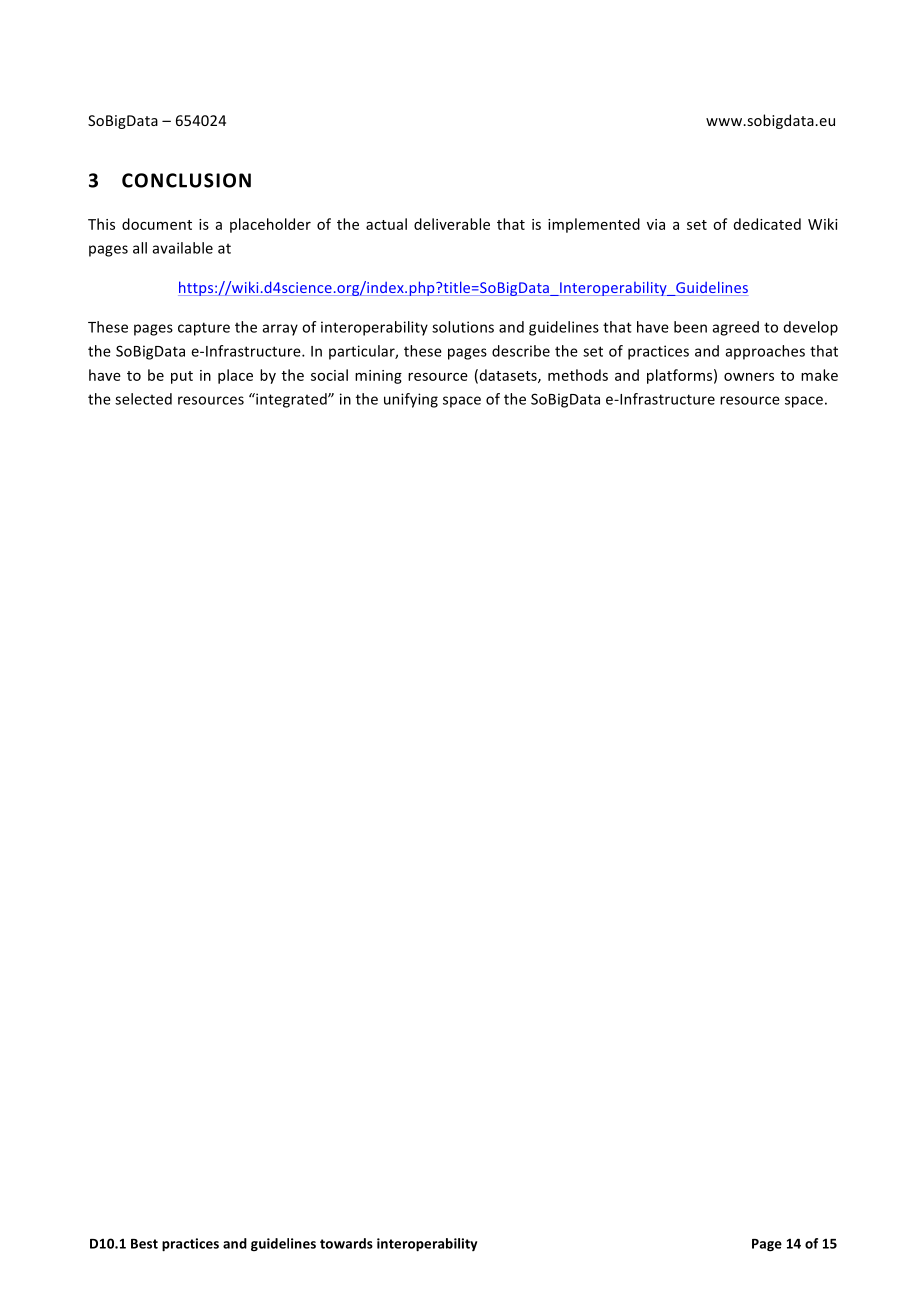  What do you see at coordinates (291, 400) in the screenshot?
I see `integrated` at bounding box center [291, 400].
